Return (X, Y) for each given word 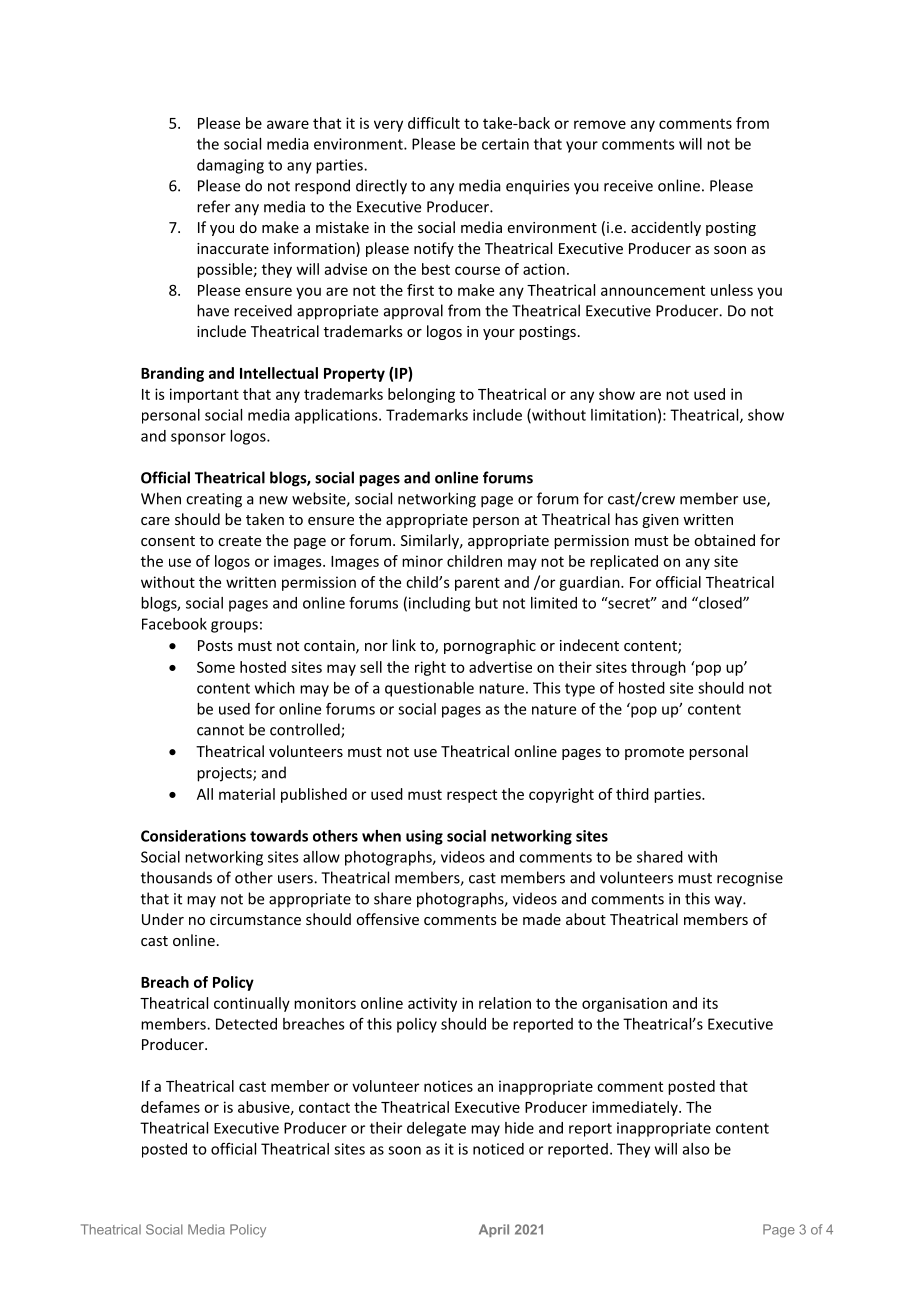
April (494, 1230)
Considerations (193, 836)
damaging (230, 166)
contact (324, 1107)
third (632, 794)
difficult (434, 123)
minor (422, 561)
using (424, 837)
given (660, 521)
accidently (666, 228)
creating (214, 500)
